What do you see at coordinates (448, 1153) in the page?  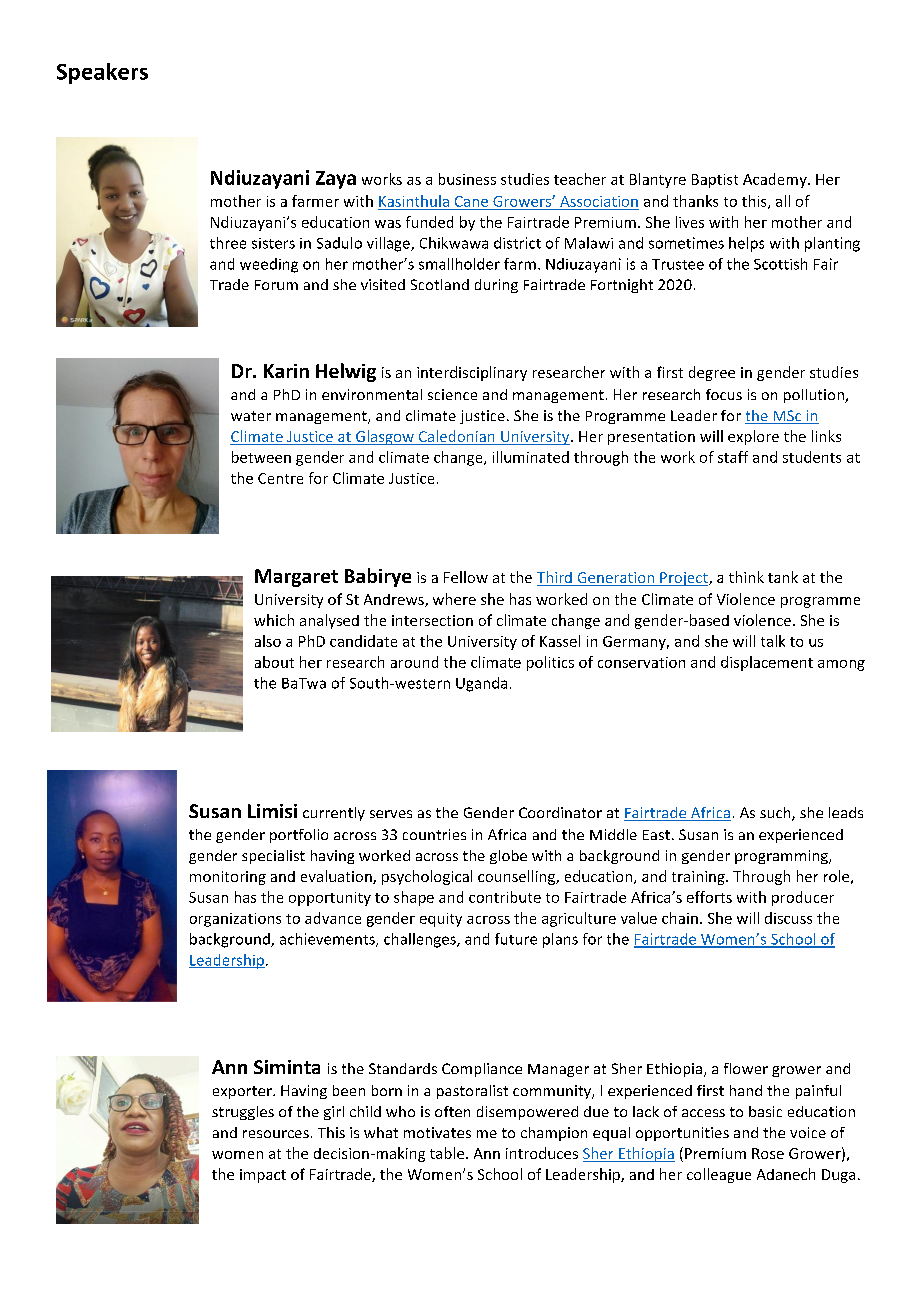 I see `table` at bounding box center [448, 1153].
